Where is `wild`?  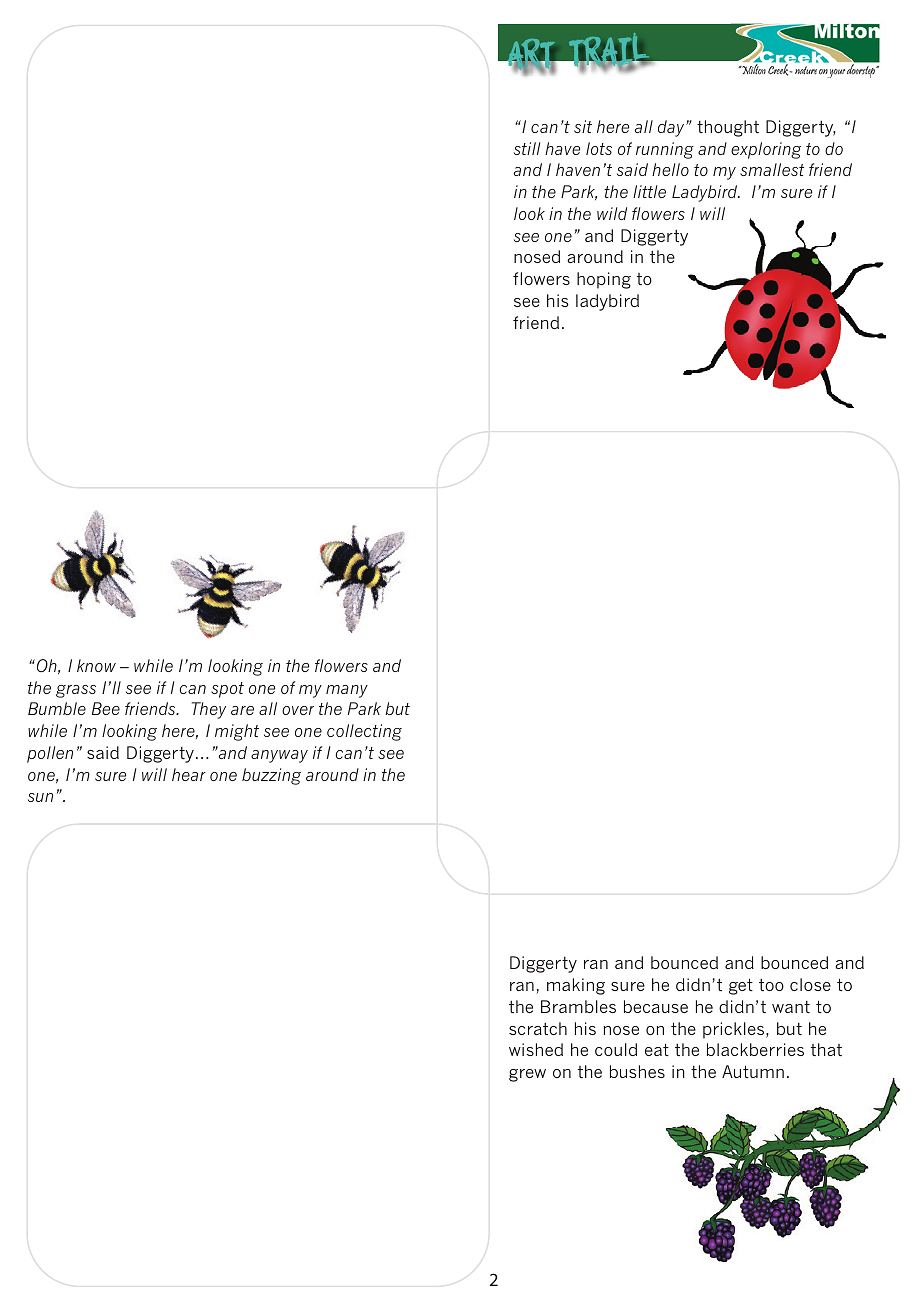
wild is located at coordinates (612, 213).
